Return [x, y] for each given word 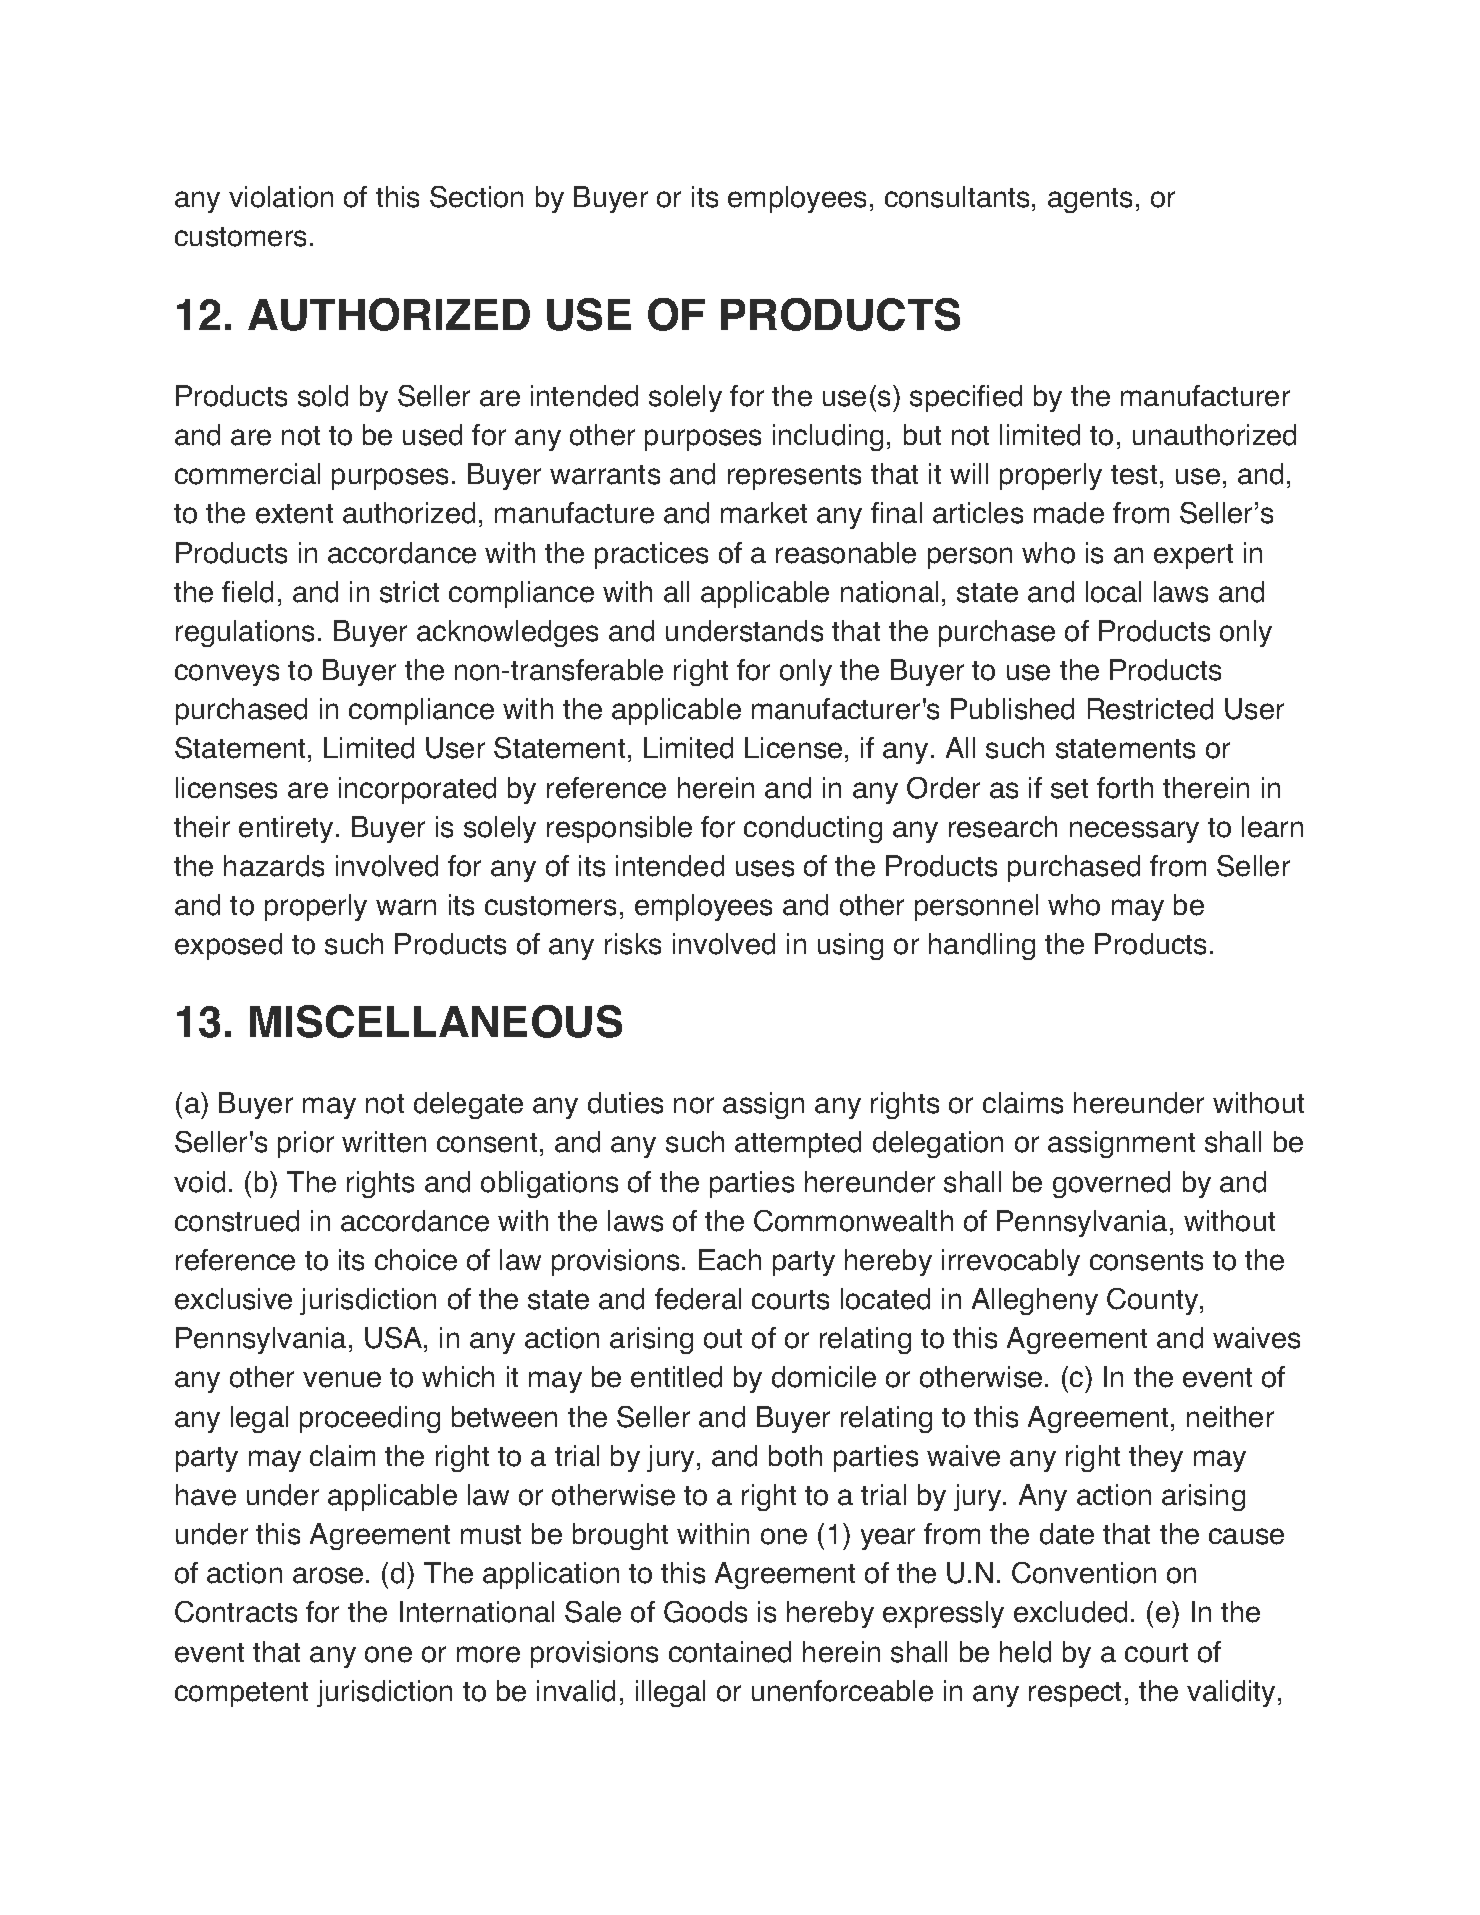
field [247, 592]
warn [406, 907]
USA [395, 1339]
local [1113, 592]
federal [698, 1299]
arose [328, 1575]
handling [982, 946]
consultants [957, 197]
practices [651, 555]
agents [1090, 200]
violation [281, 197]
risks [633, 944]
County [1154, 1301]
